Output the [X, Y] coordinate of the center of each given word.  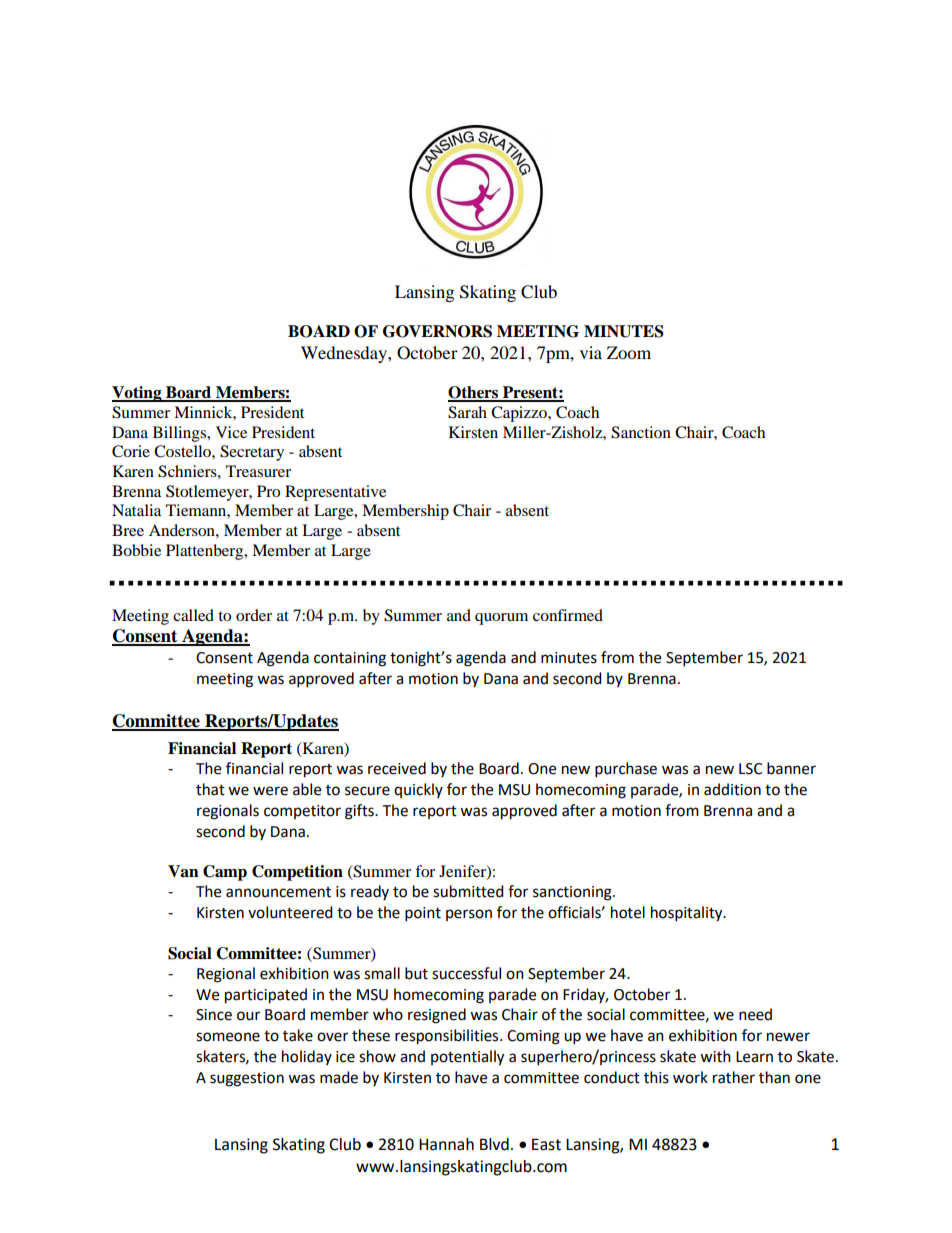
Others [474, 393]
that [210, 789]
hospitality [688, 914]
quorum [501, 619]
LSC [750, 769]
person [469, 915]
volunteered [290, 912]
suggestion [247, 1079]
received [397, 768]
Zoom [629, 352]
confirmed [568, 615]
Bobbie [136, 550]
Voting [138, 394]
